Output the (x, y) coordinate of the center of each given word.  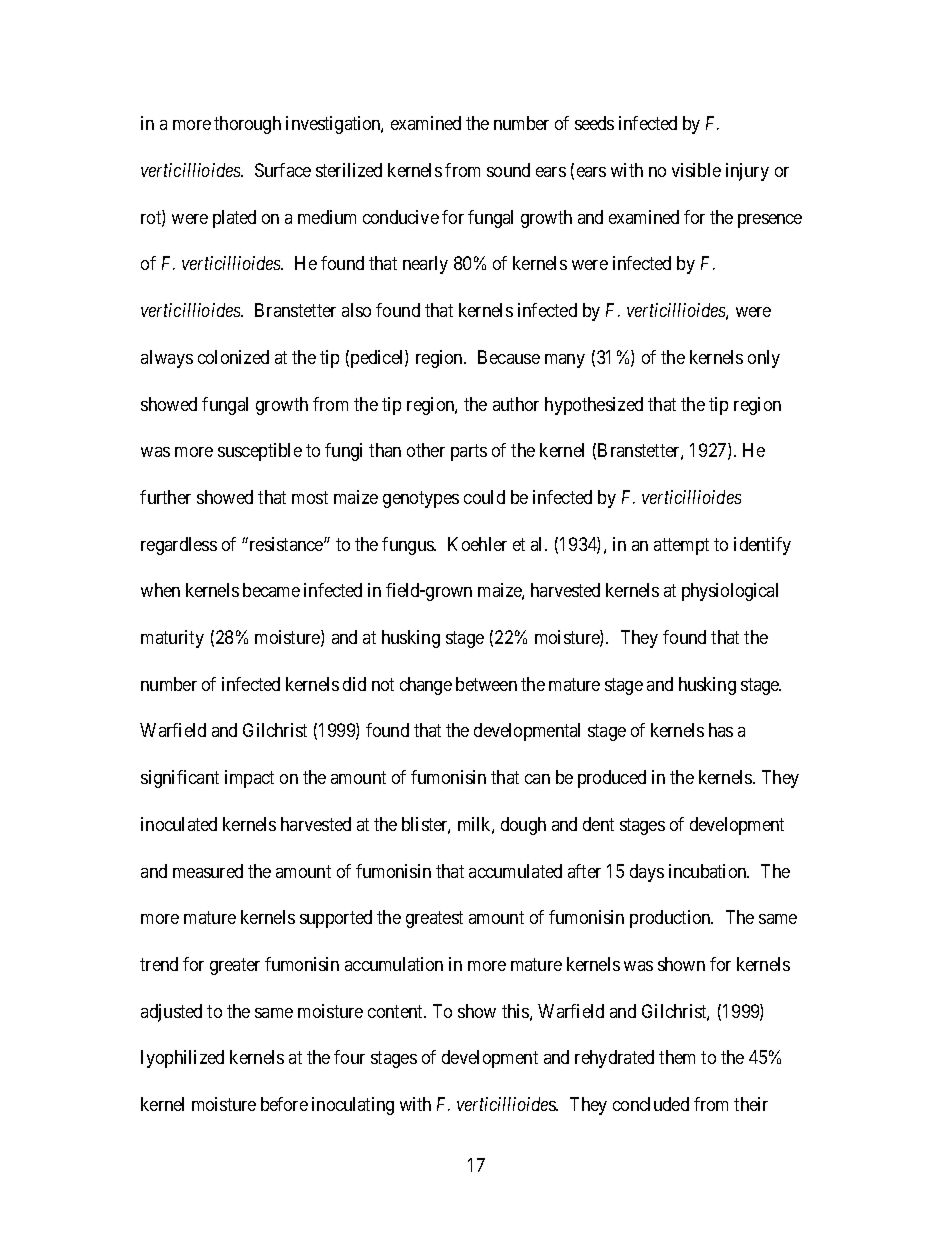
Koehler (477, 544)
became (271, 590)
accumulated (515, 871)
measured (208, 871)
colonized (233, 357)
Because (509, 357)
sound (508, 170)
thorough (247, 125)
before (284, 1104)
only (764, 359)
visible (696, 170)
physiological (730, 592)
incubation (709, 871)
